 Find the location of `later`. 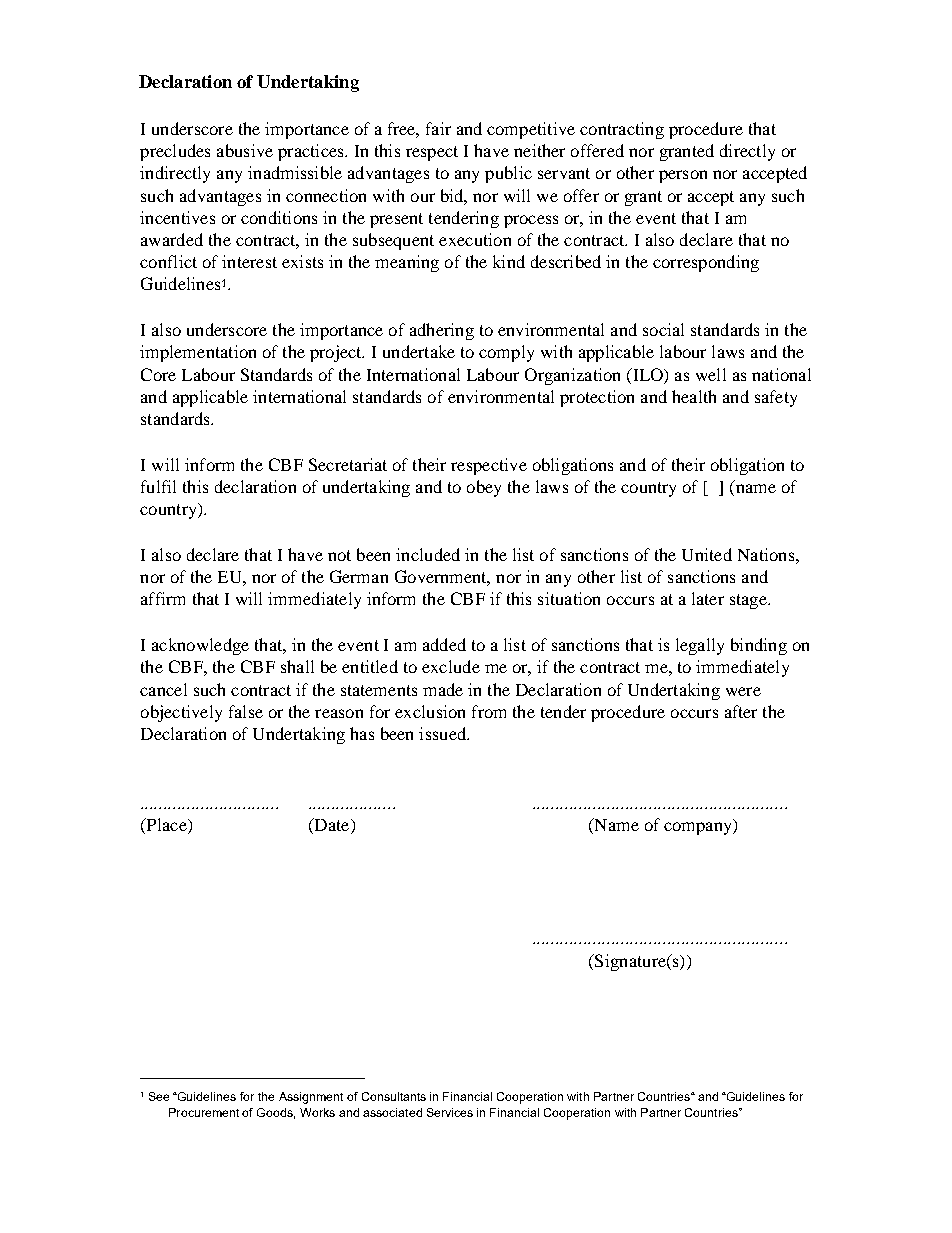

later is located at coordinates (708, 598).
